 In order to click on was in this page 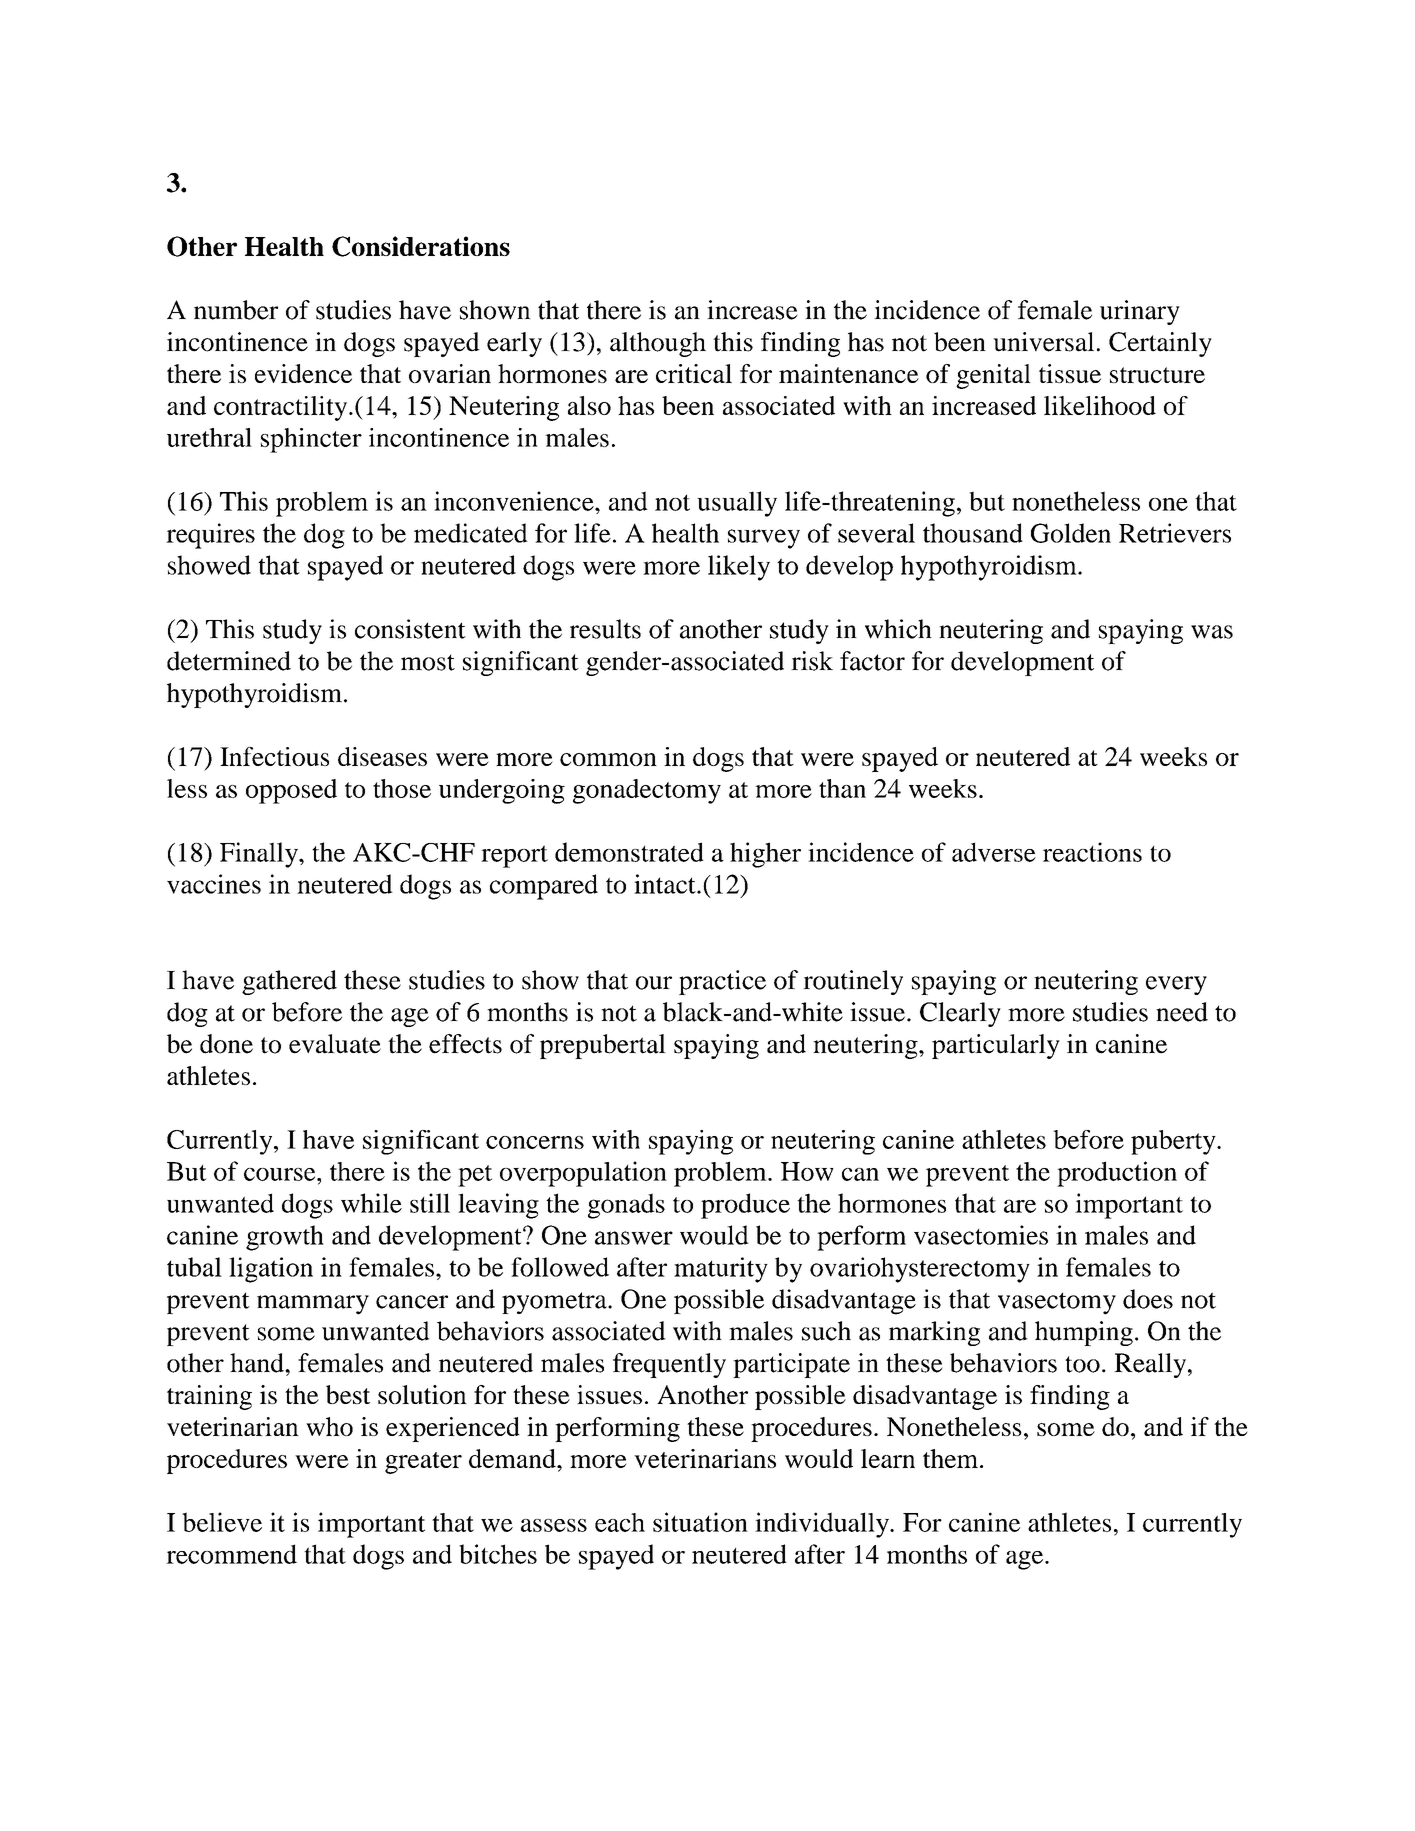, I will do `click(1212, 632)`.
